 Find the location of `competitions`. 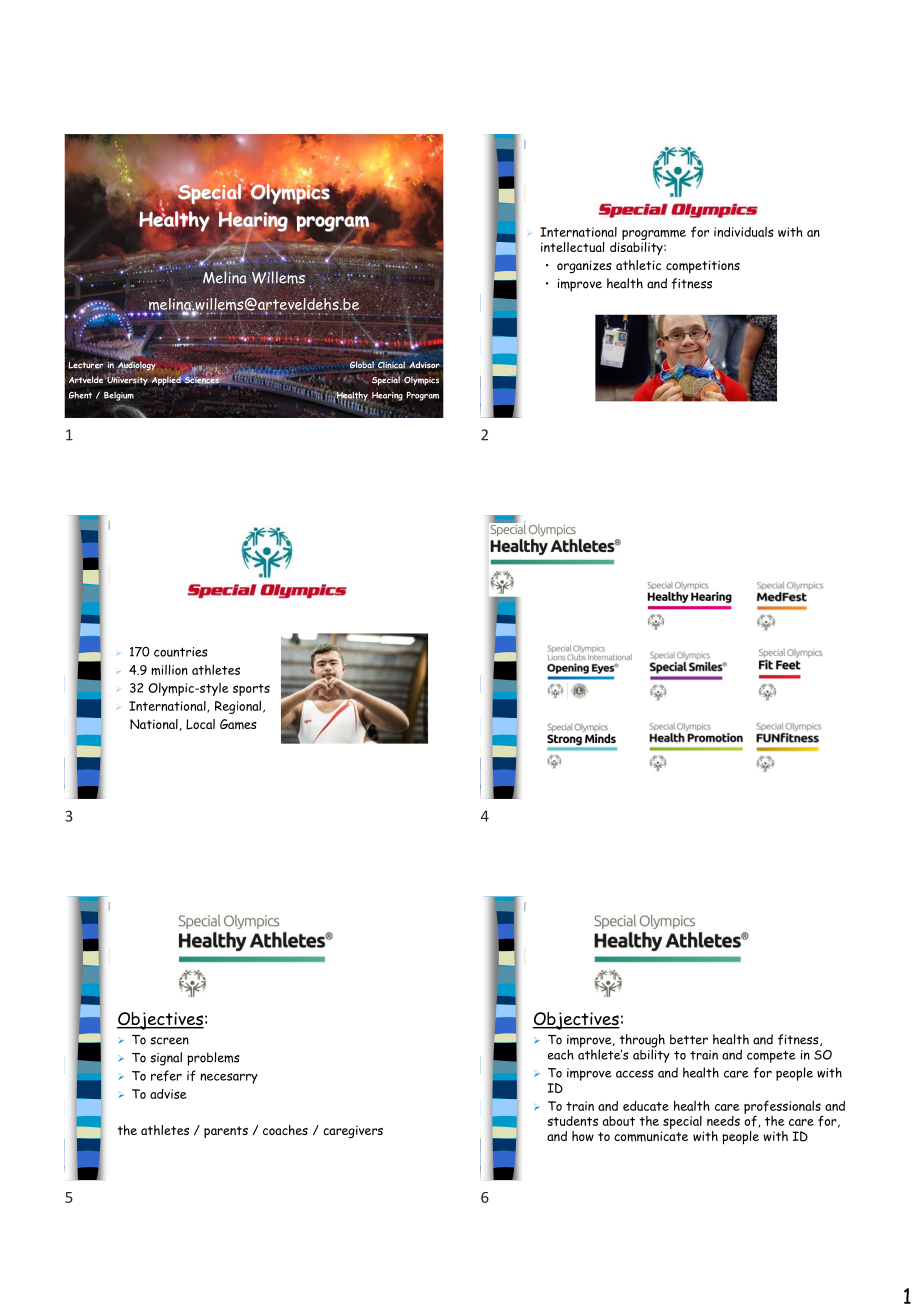

competitions is located at coordinates (703, 266).
